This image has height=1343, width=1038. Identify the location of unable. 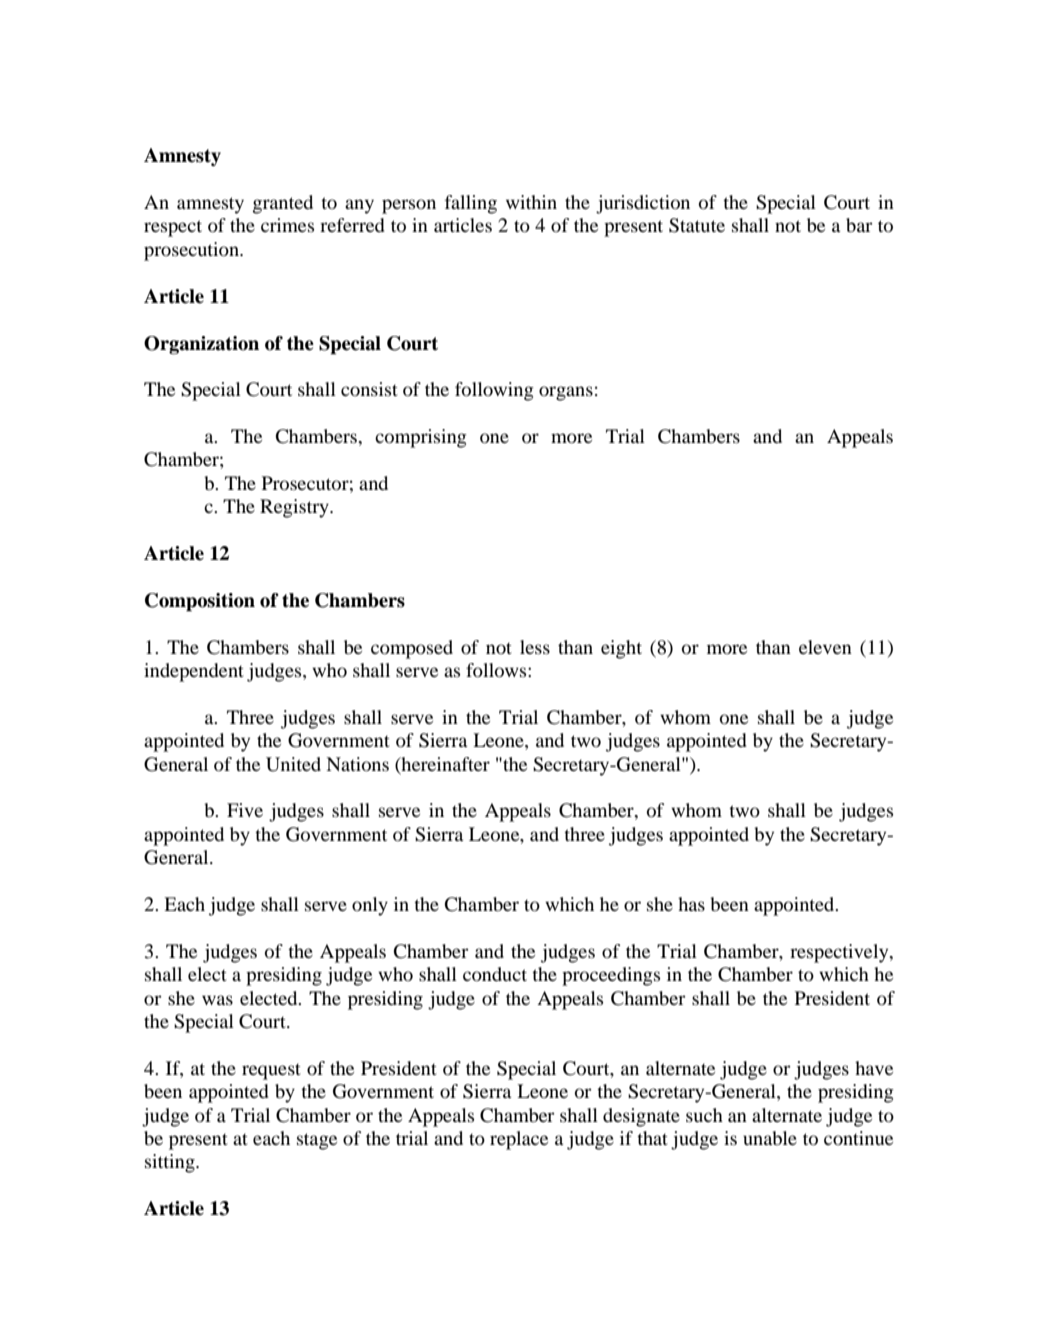
(770, 1138).
